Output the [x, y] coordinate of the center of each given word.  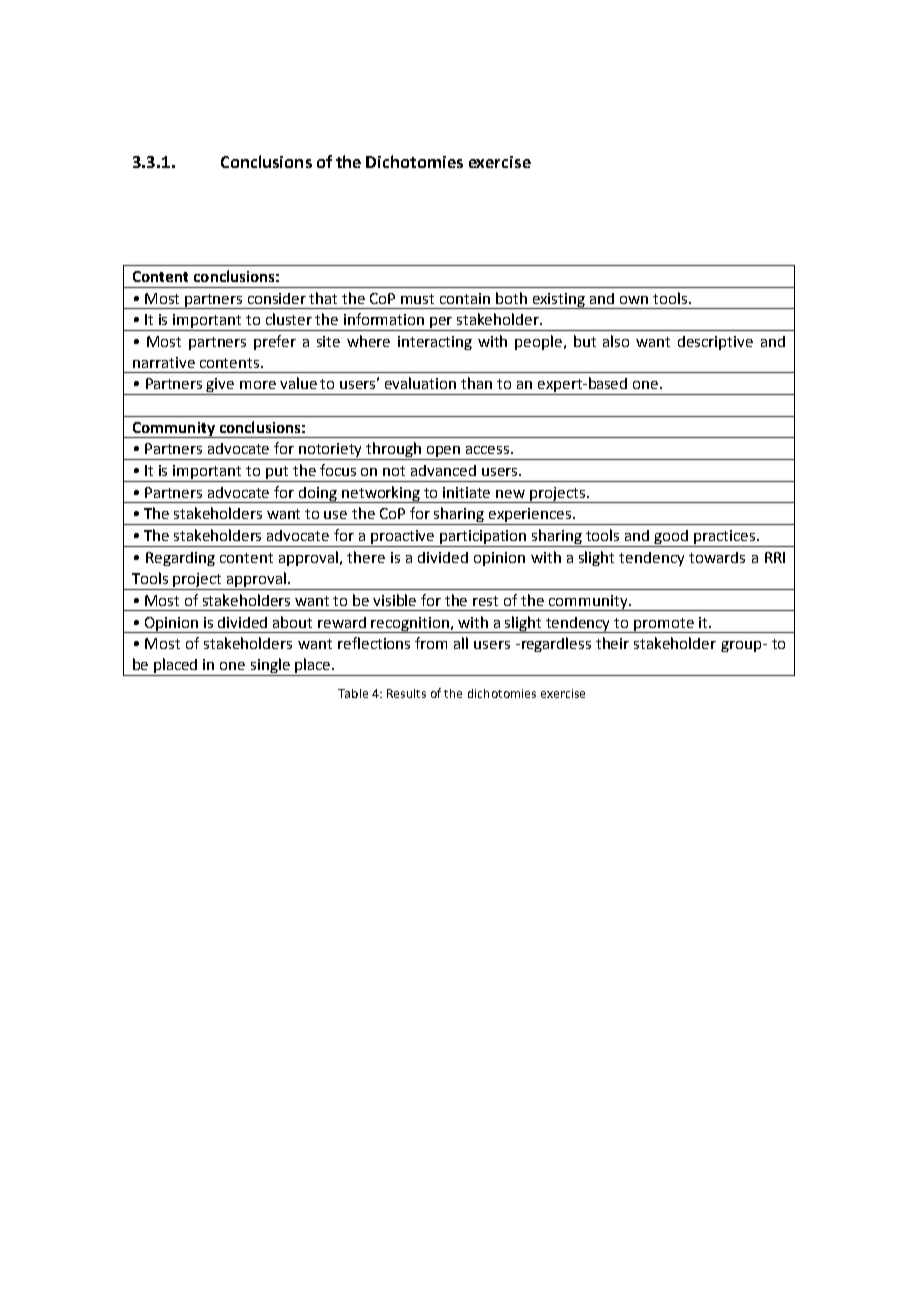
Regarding [180, 559]
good [672, 538]
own [634, 300]
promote [664, 625]
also [616, 341]
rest [485, 601]
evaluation [420, 383]
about [292, 622]
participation [483, 538]
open [444, 453]
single [270, 667]
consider [277, 298]
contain [465, 298]
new [510, 494]
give [221, 386]
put [277, 474]
